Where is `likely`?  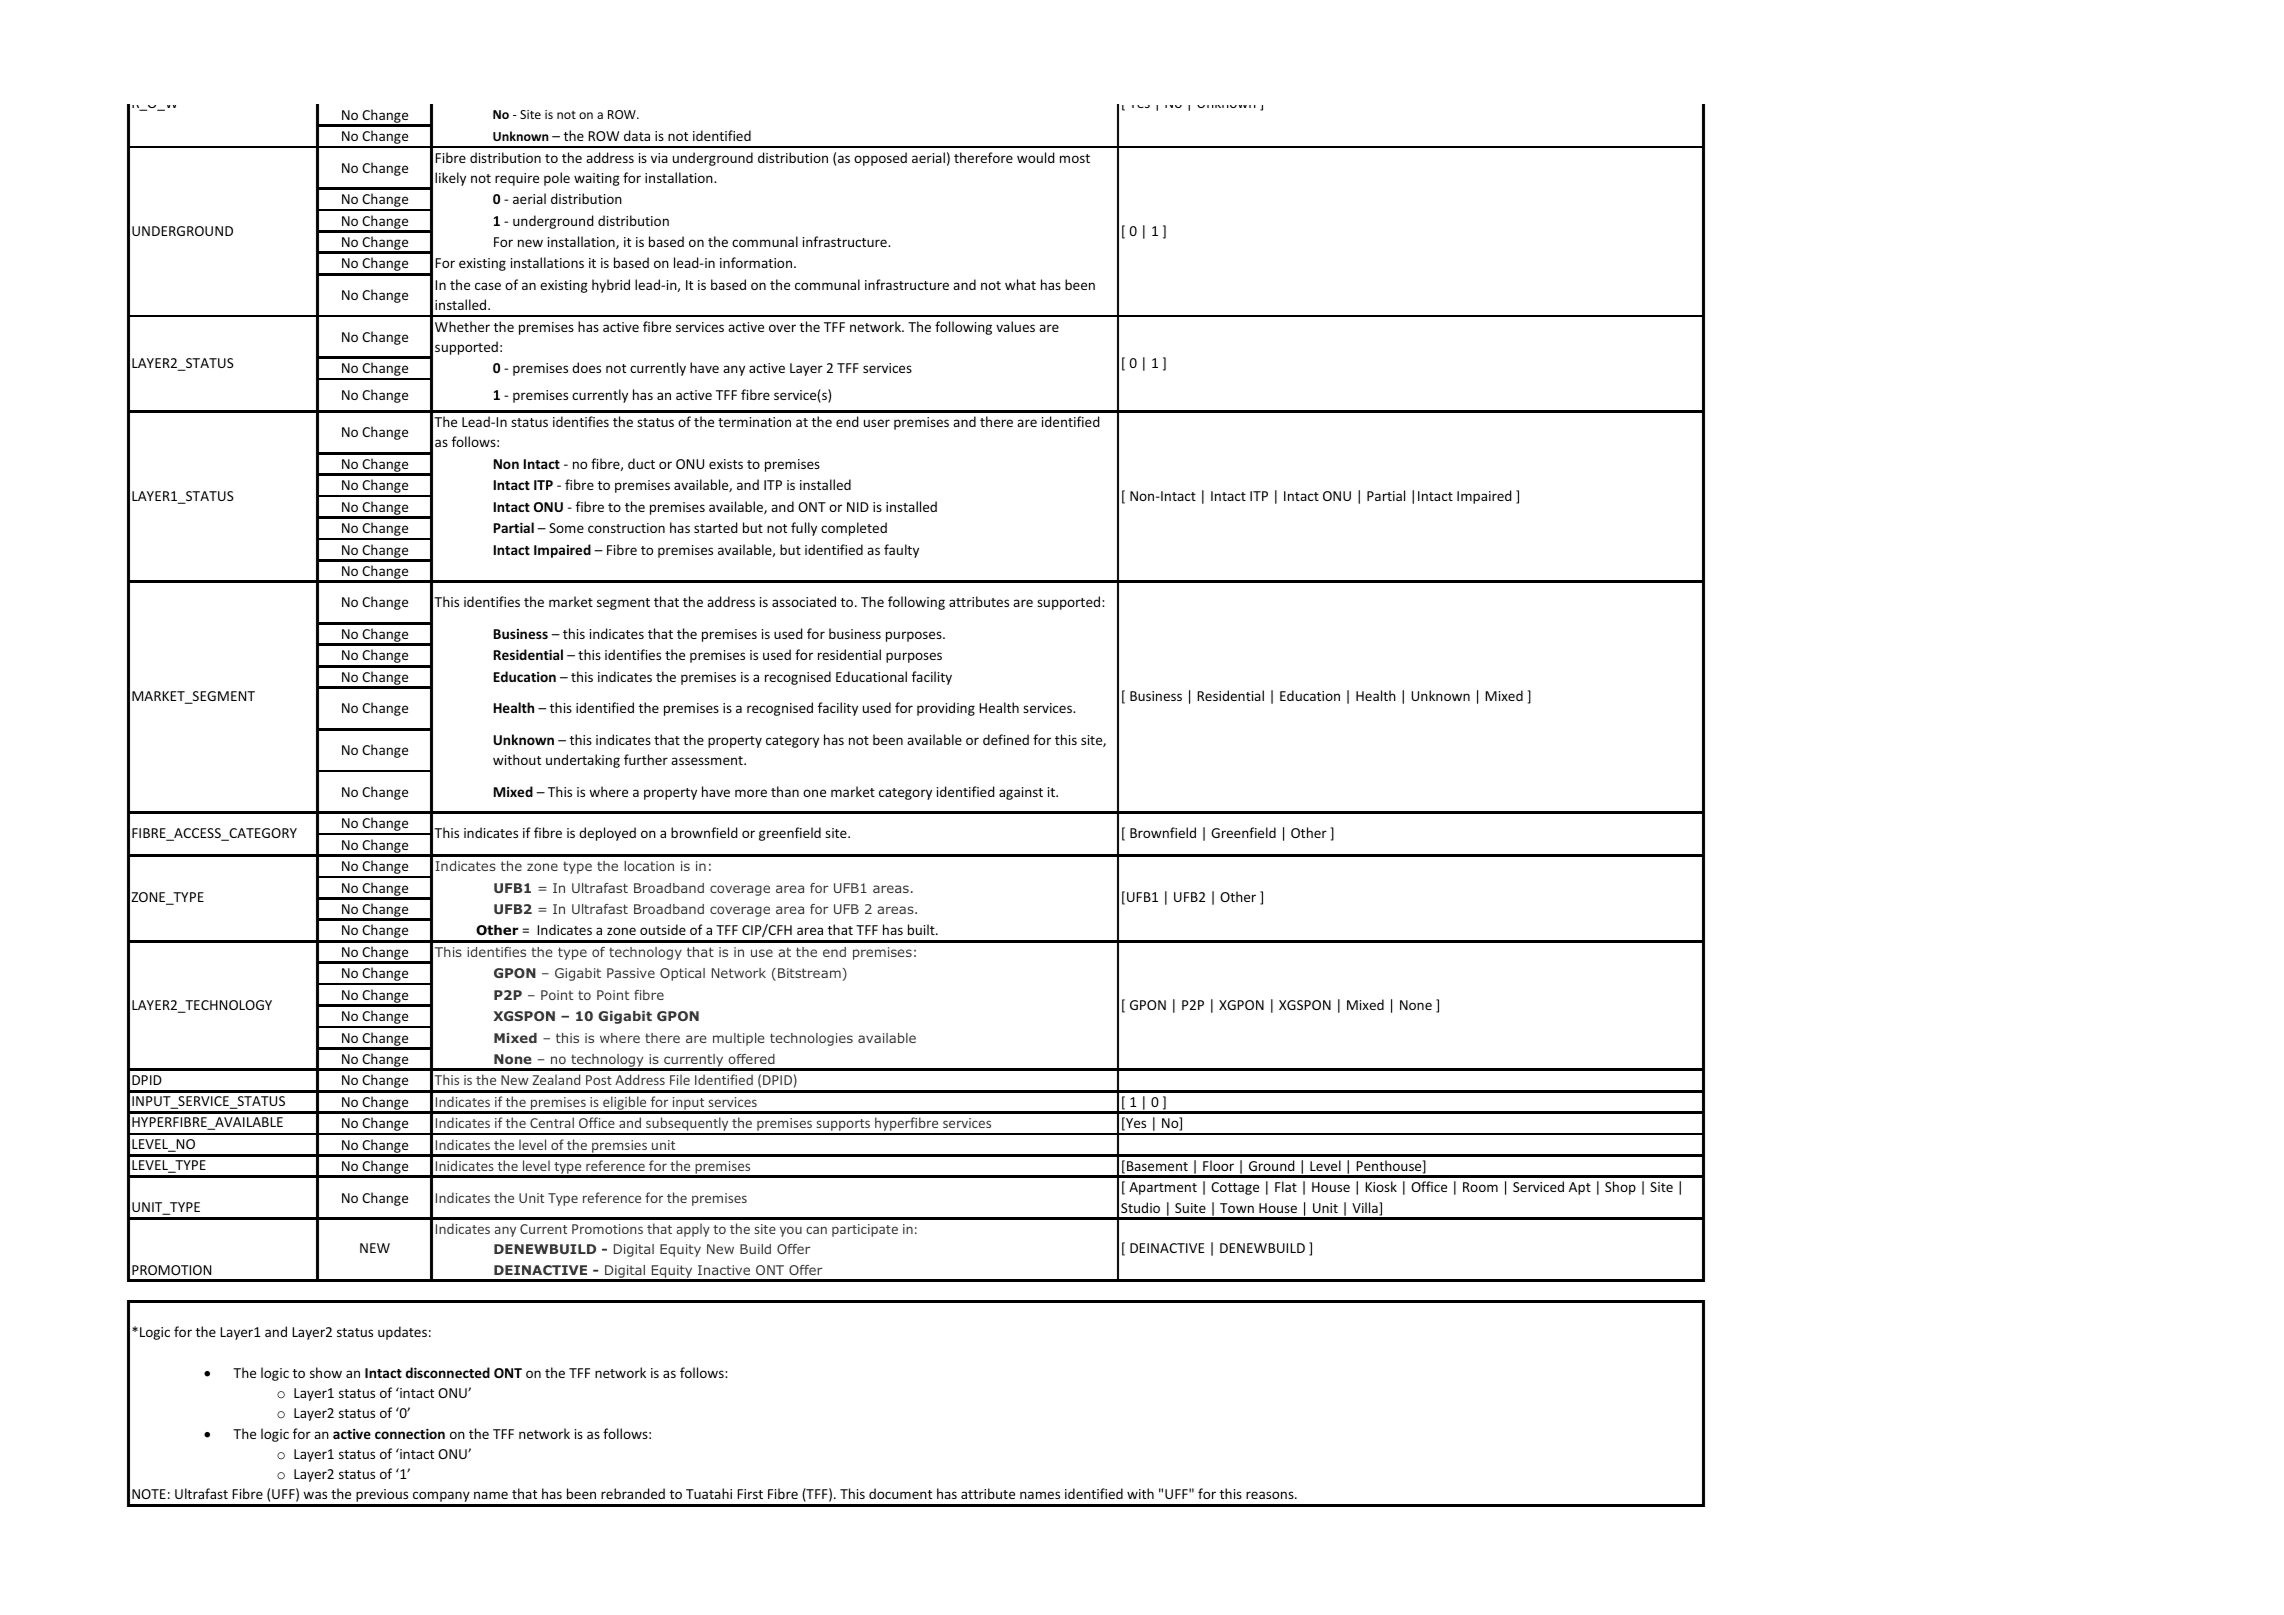 likely is located at coordinates (450, 179).
